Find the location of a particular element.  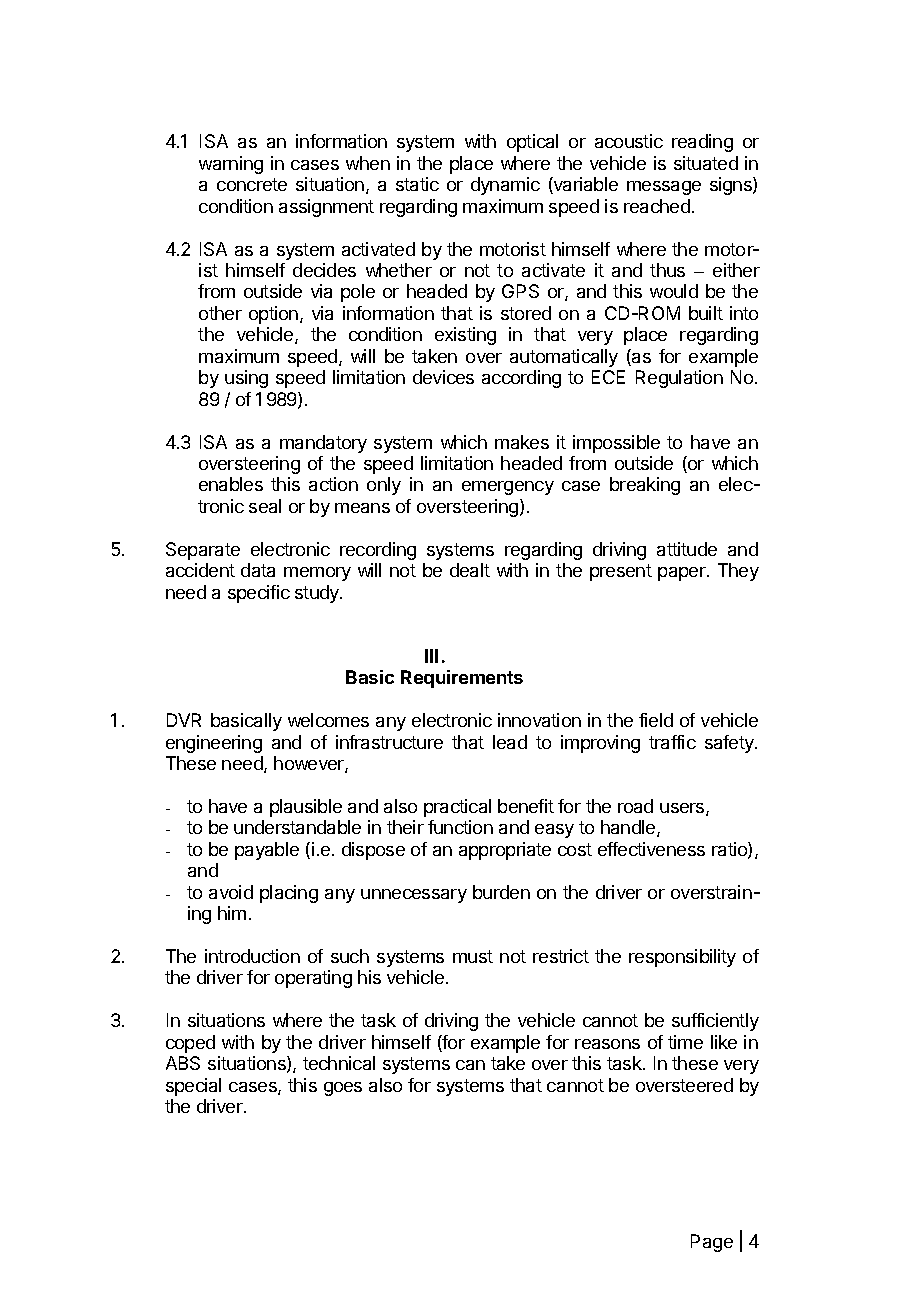

special is located at coordinates (193, 1087).
